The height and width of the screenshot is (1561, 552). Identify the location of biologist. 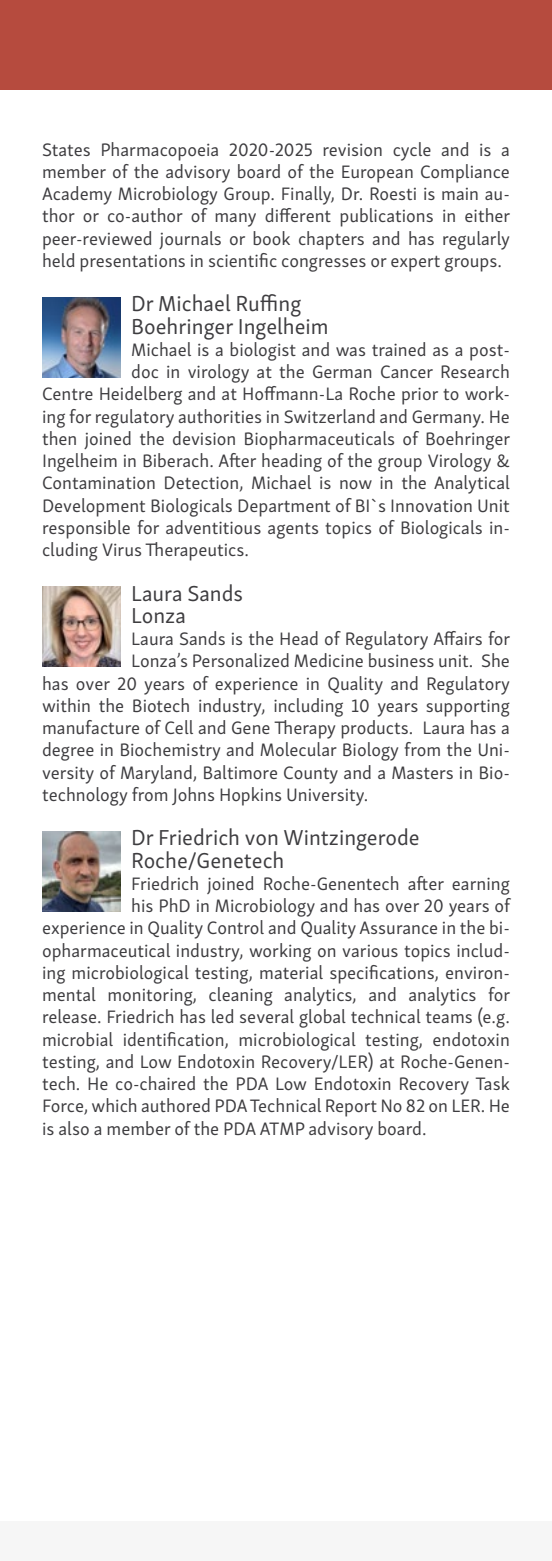
(263, 351).
